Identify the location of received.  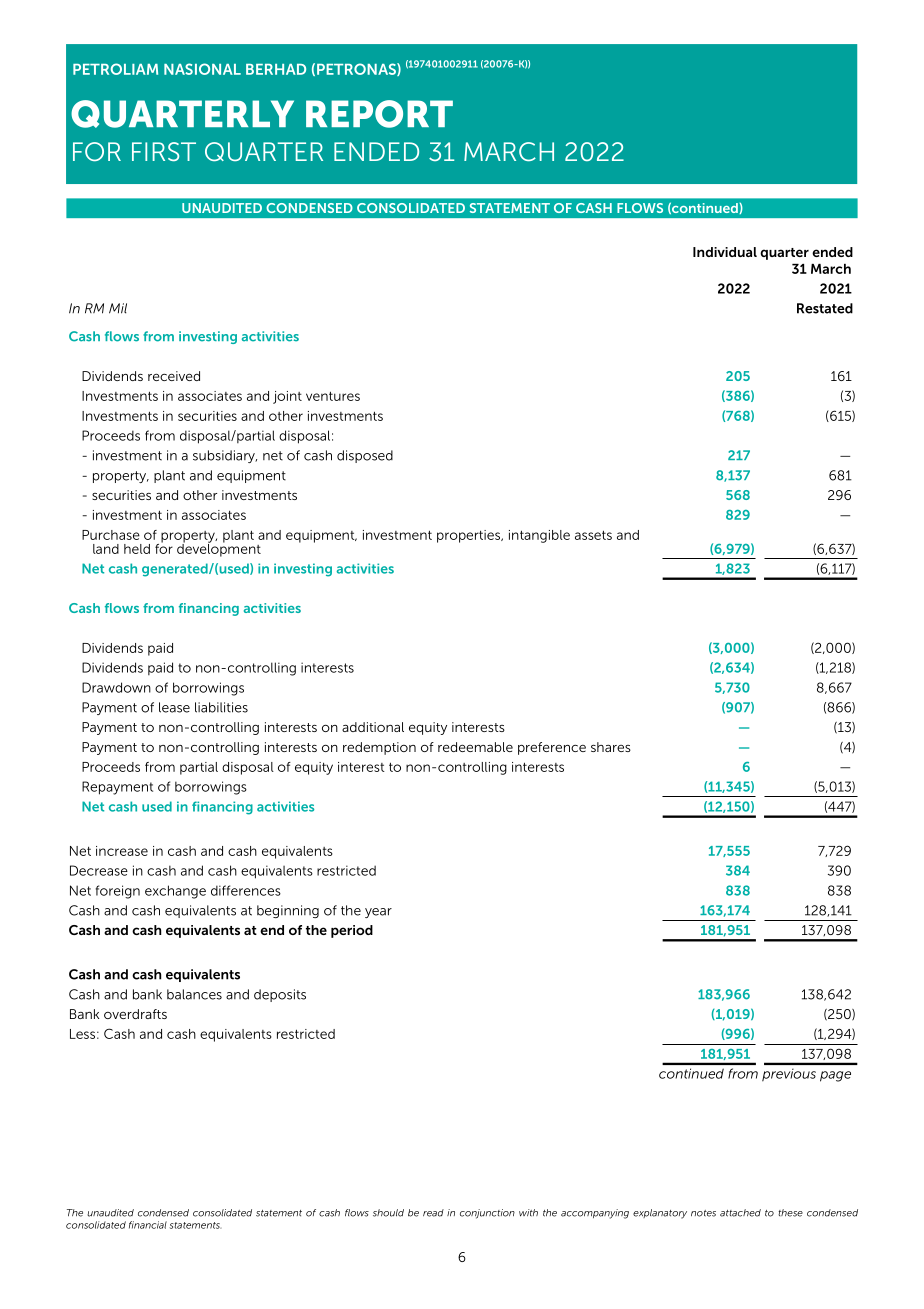
(174, 376).
